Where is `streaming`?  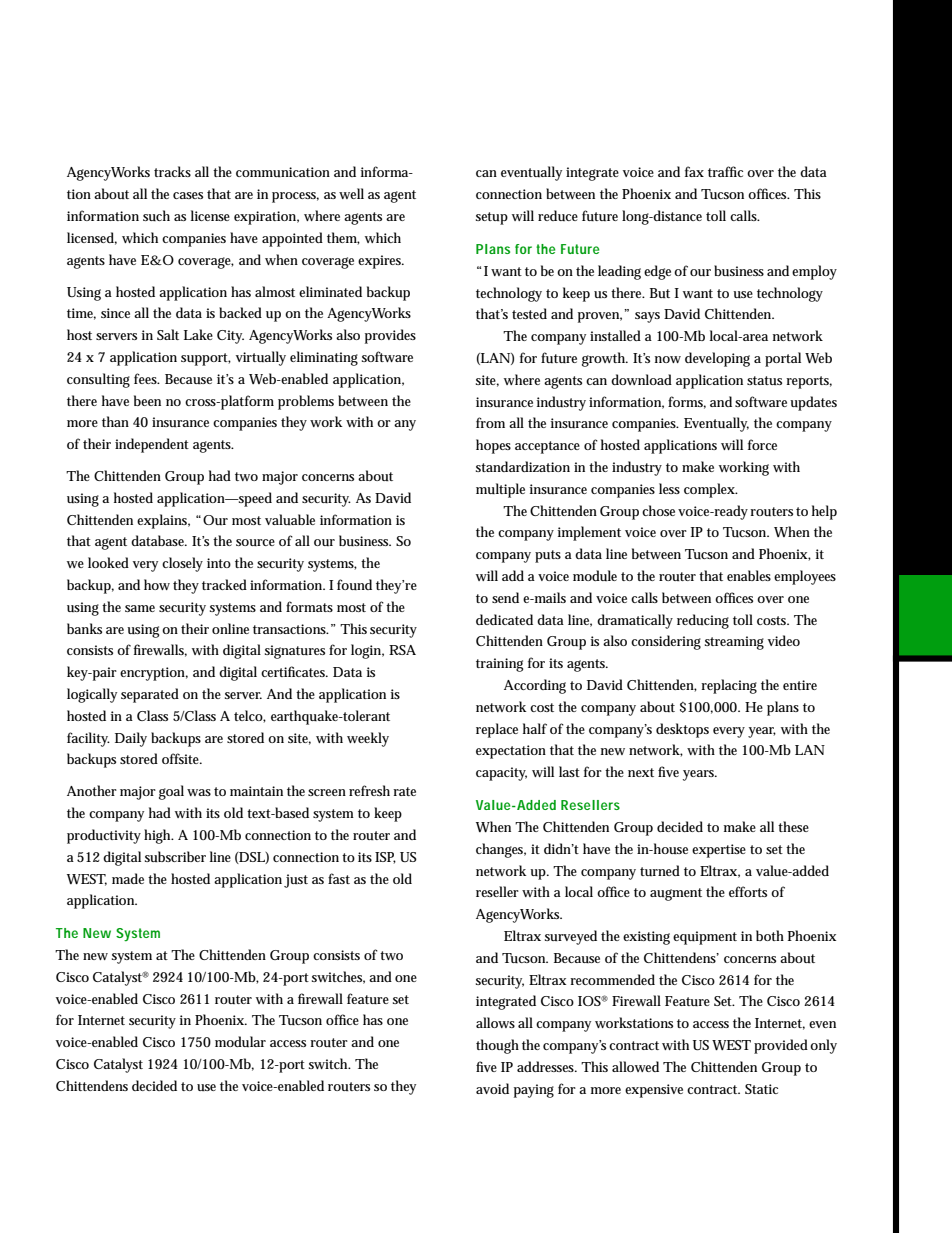
streaming is located at coordinates (734, 643).
